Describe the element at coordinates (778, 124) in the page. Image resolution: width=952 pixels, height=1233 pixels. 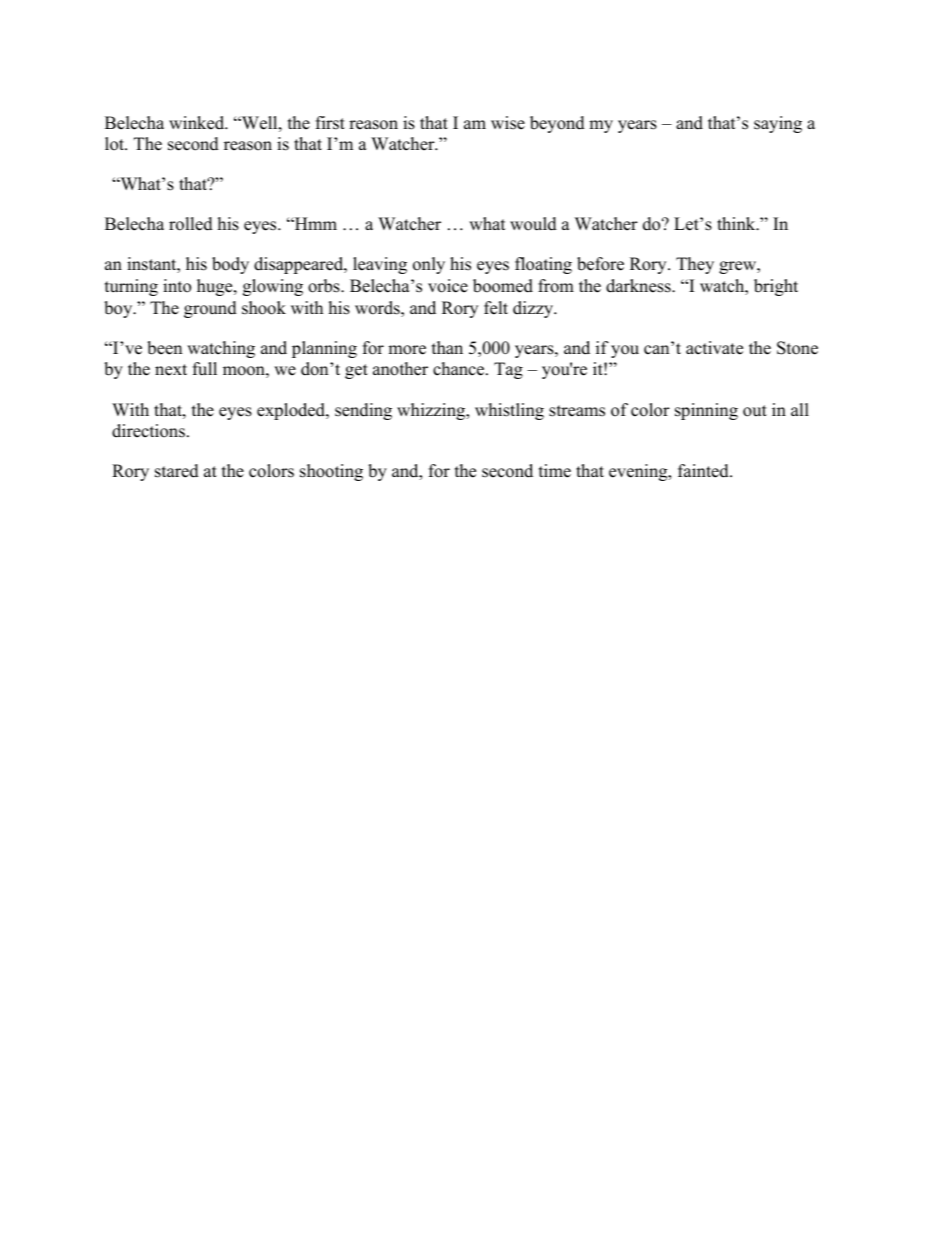
I see `saying` at that location.
